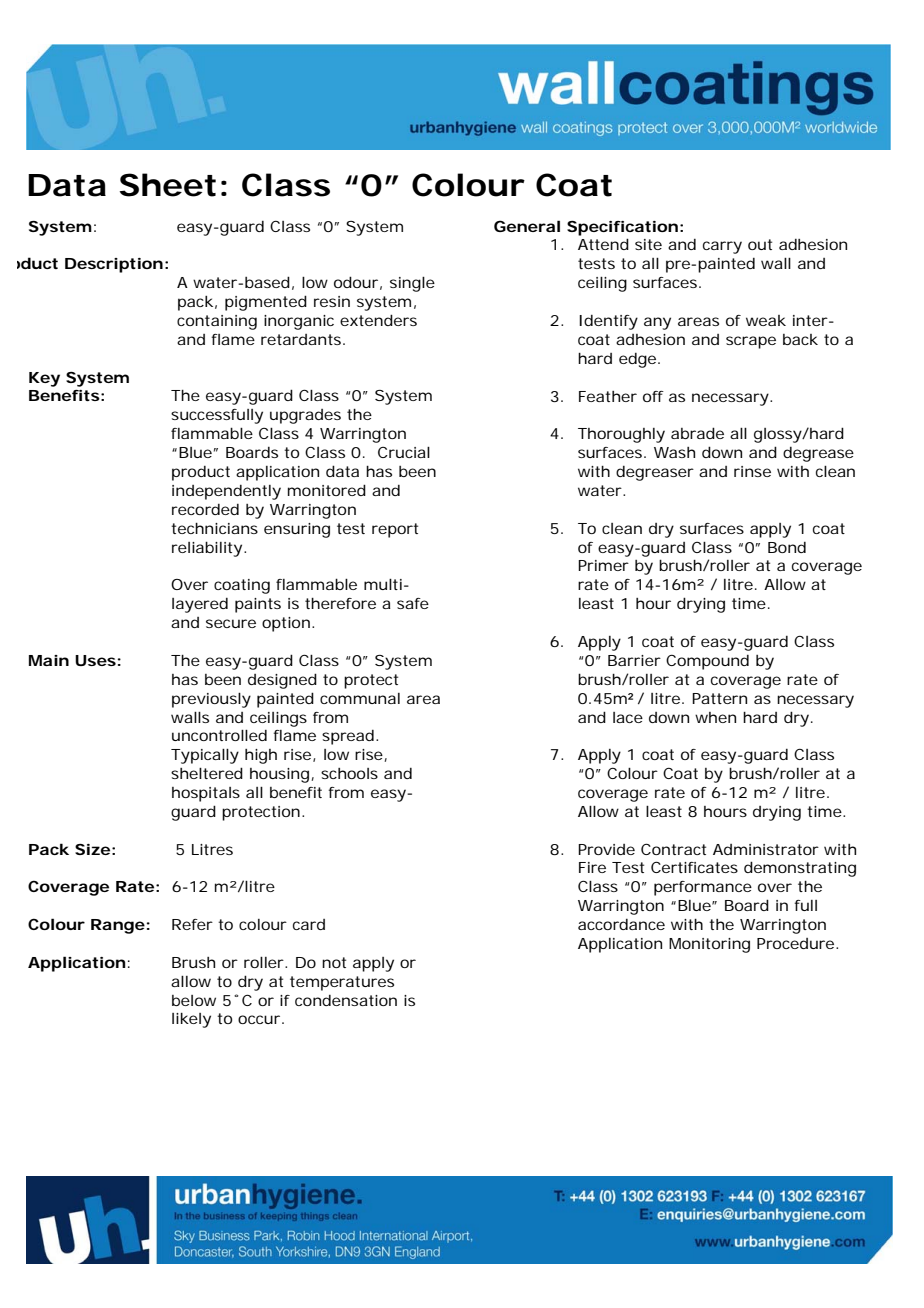 This document has width=924, height=1308. What do you see at coordinates (346, 1000) in the document?
I see `condensation` at bounding box center [346, 1000].
